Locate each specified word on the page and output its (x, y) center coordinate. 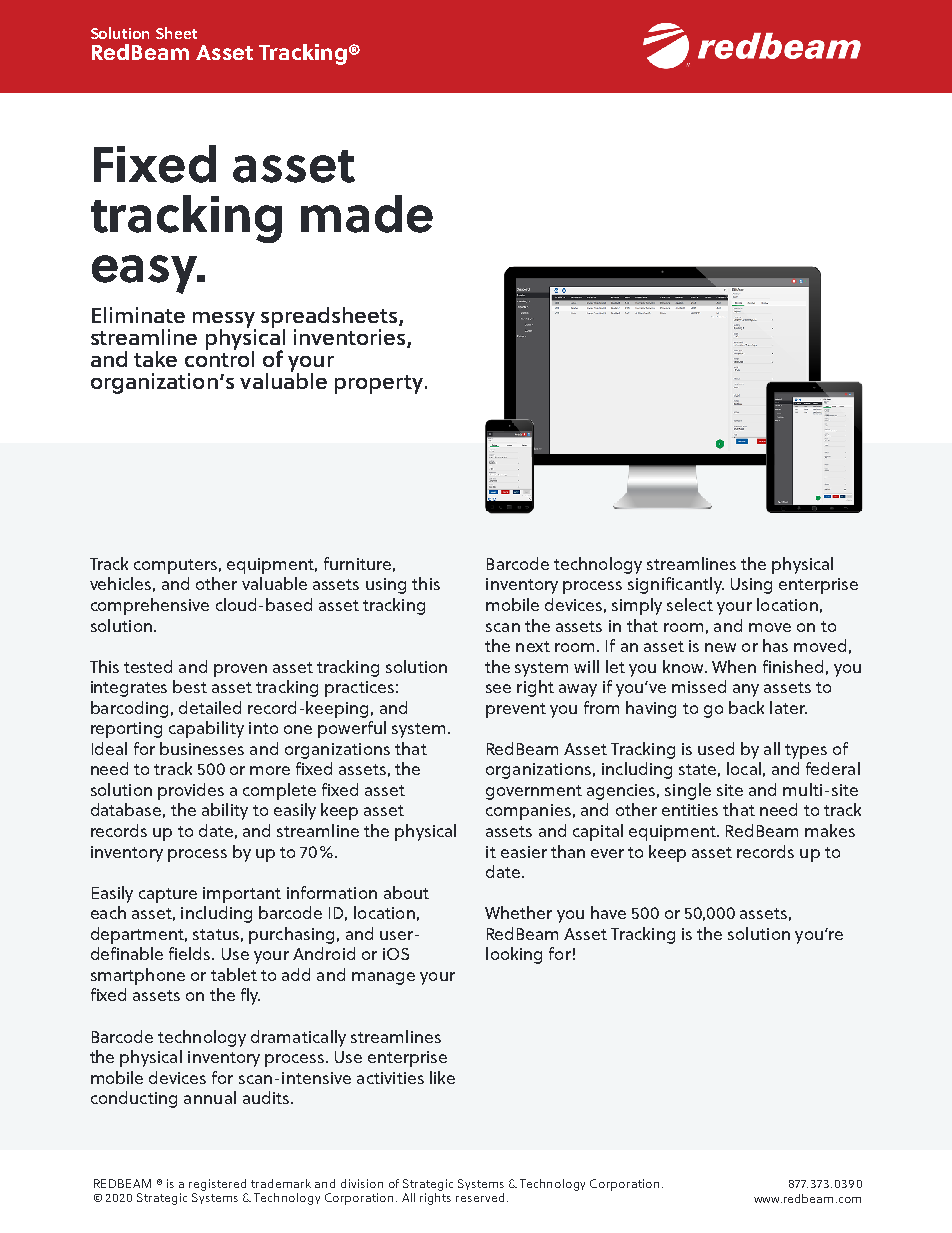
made (367, 214)
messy (224, 321)
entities (690, 810)
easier (524, 852)
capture (168, 895)
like (442, 1077)
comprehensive (150, 606)
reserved (482, 1197)
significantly (676, 585)
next (533, 646)
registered (217, 1185)
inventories (351, 338)
